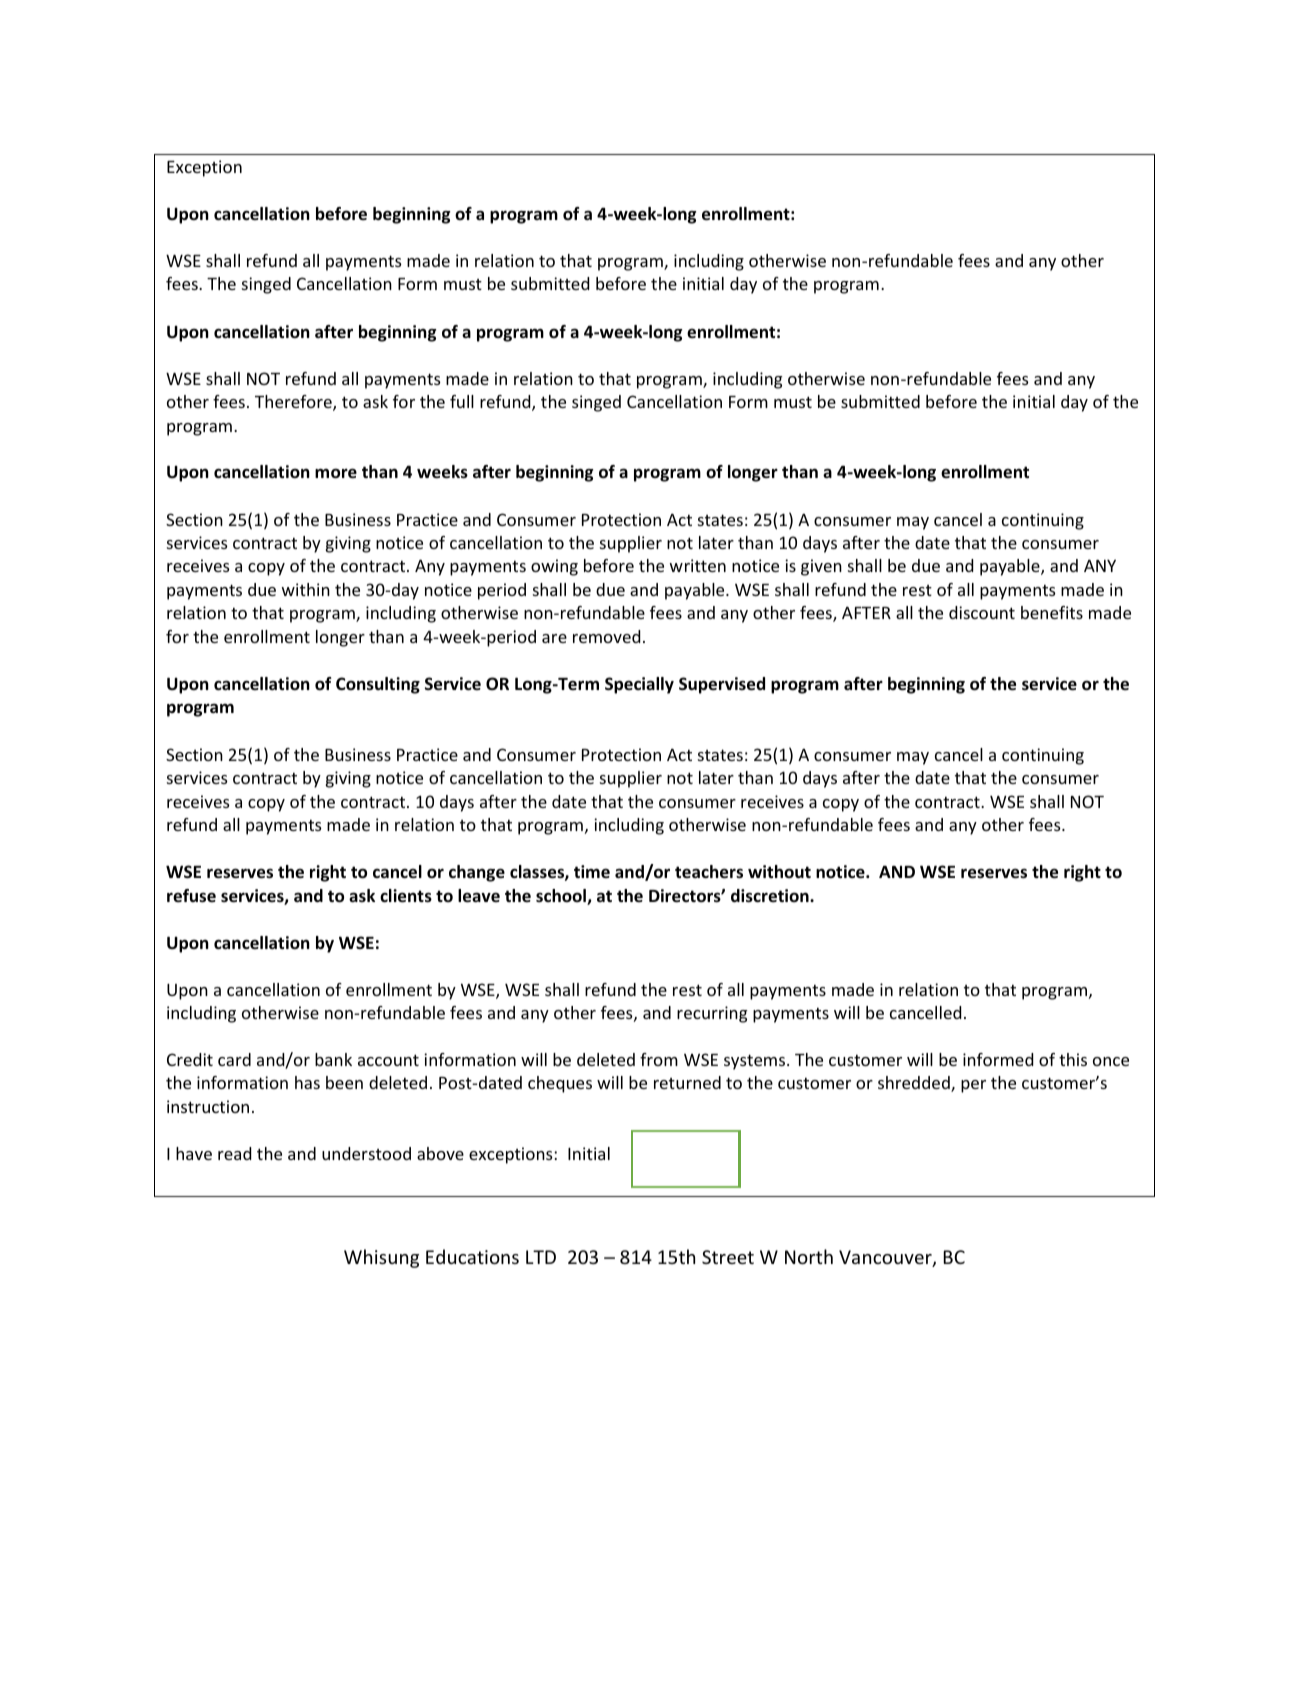 The width and height of the screenshot is (1309, 1694). What do you see at coordinates (294, 403) in the screenshot?
I see `Therefore` at bounding box center [294, 403].
